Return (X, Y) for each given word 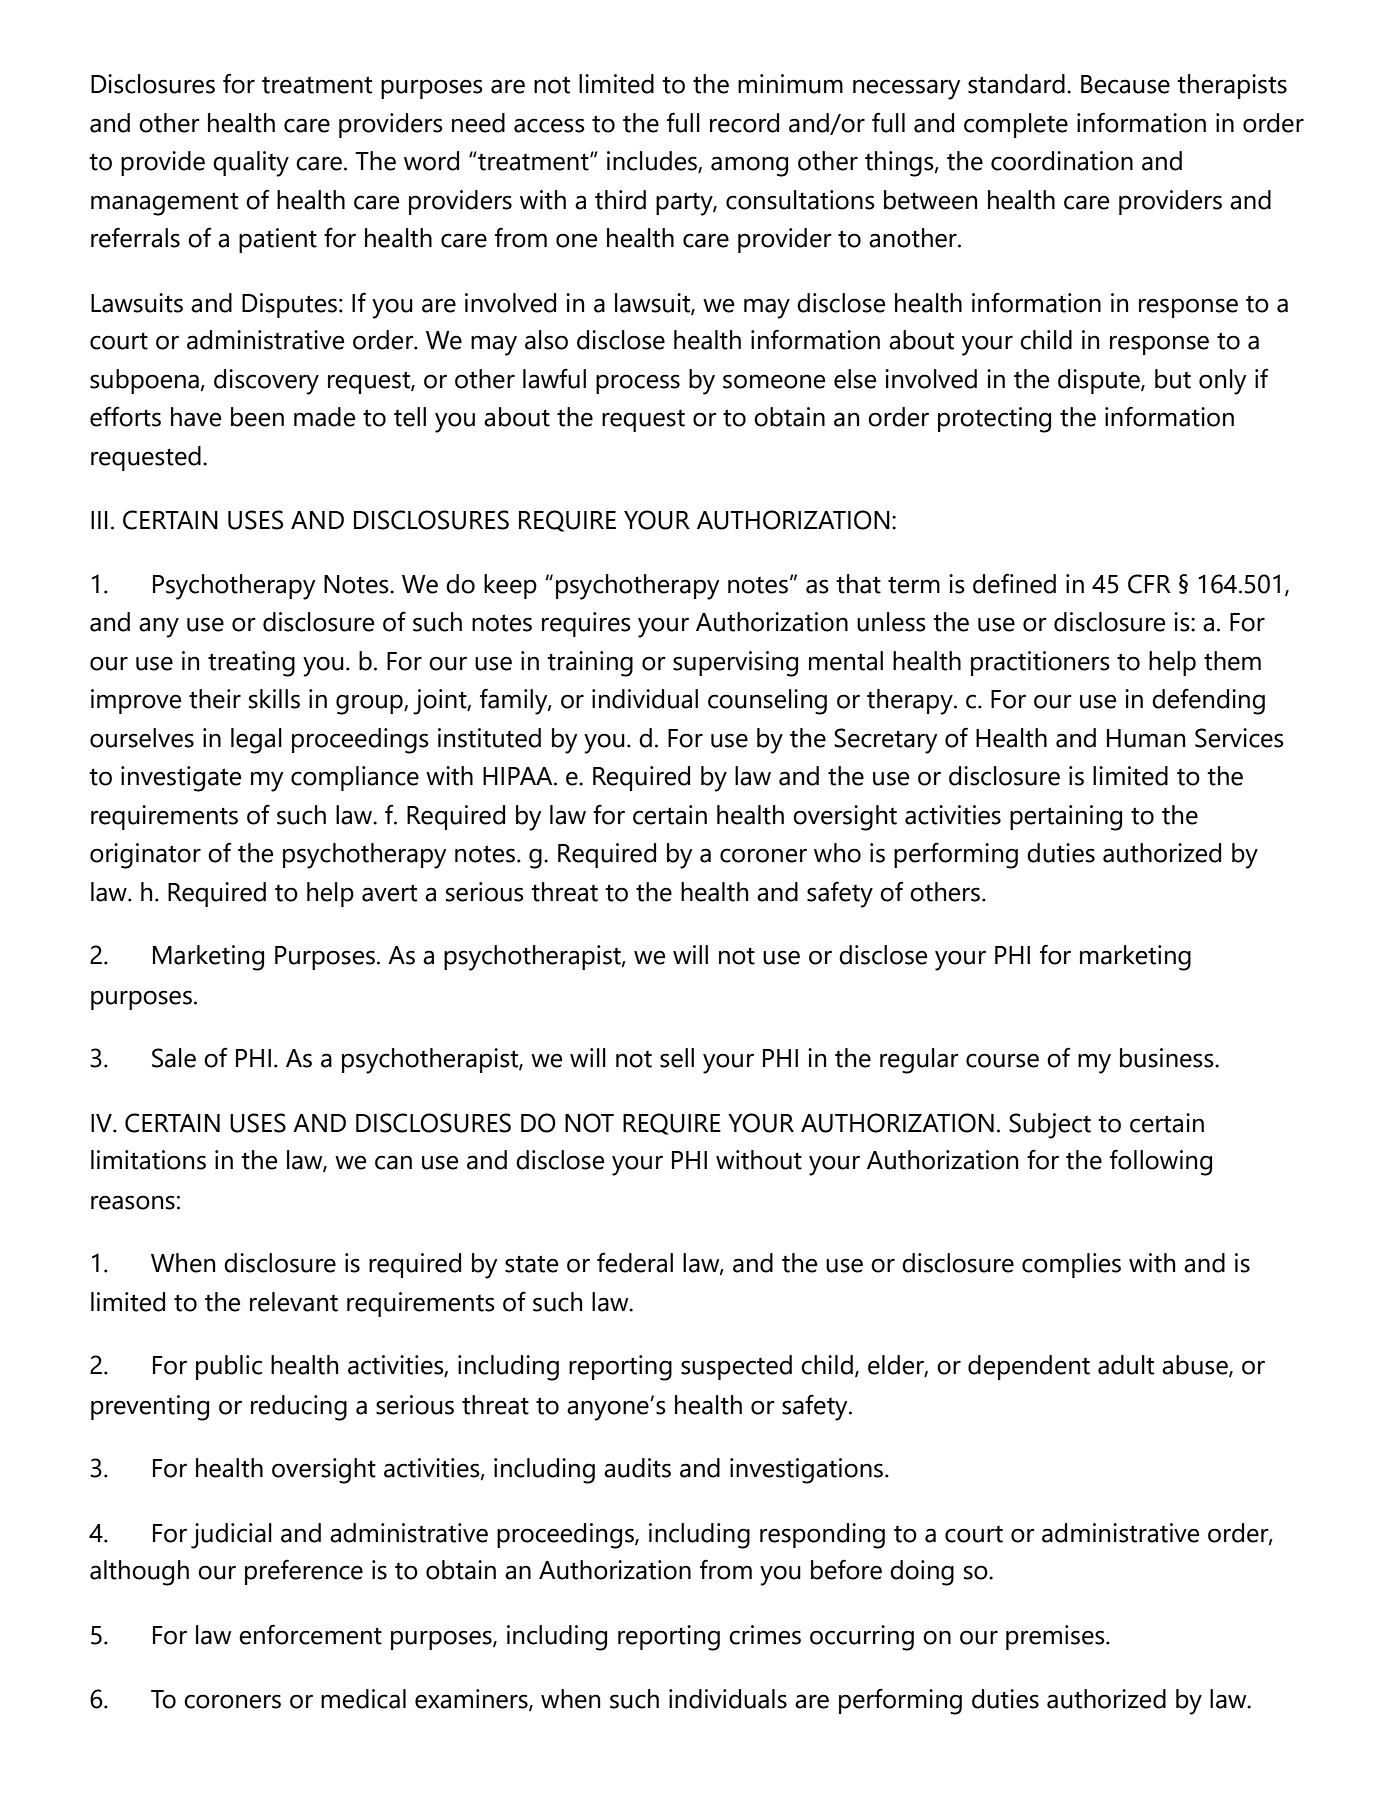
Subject (1050, 1126)
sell (677, 1058)
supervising (735, 664)
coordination (1062, 161)
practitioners (1040, 663)
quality (251, 164)
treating (251, 664)
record (744, 123)
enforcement (310, 1634)
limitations (148, 1160)
